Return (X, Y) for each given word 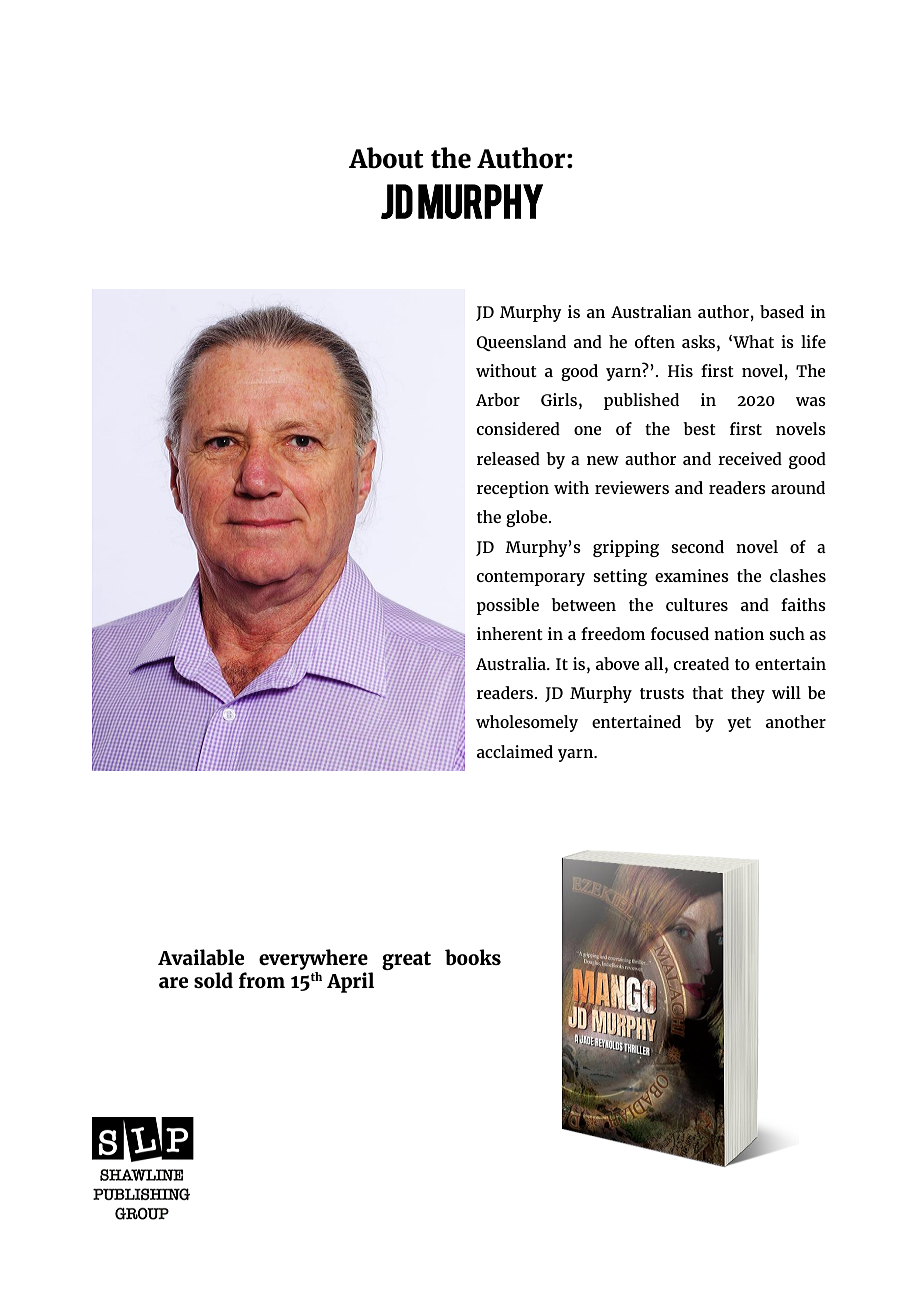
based (782, 311)
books (473, 957)
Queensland (521, 343)
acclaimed (515, 751)
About (386, 158)
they (748, 694)
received (750, 458)
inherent (510, 633)
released (508, 458)
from (262, 980)
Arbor (498, 399)
